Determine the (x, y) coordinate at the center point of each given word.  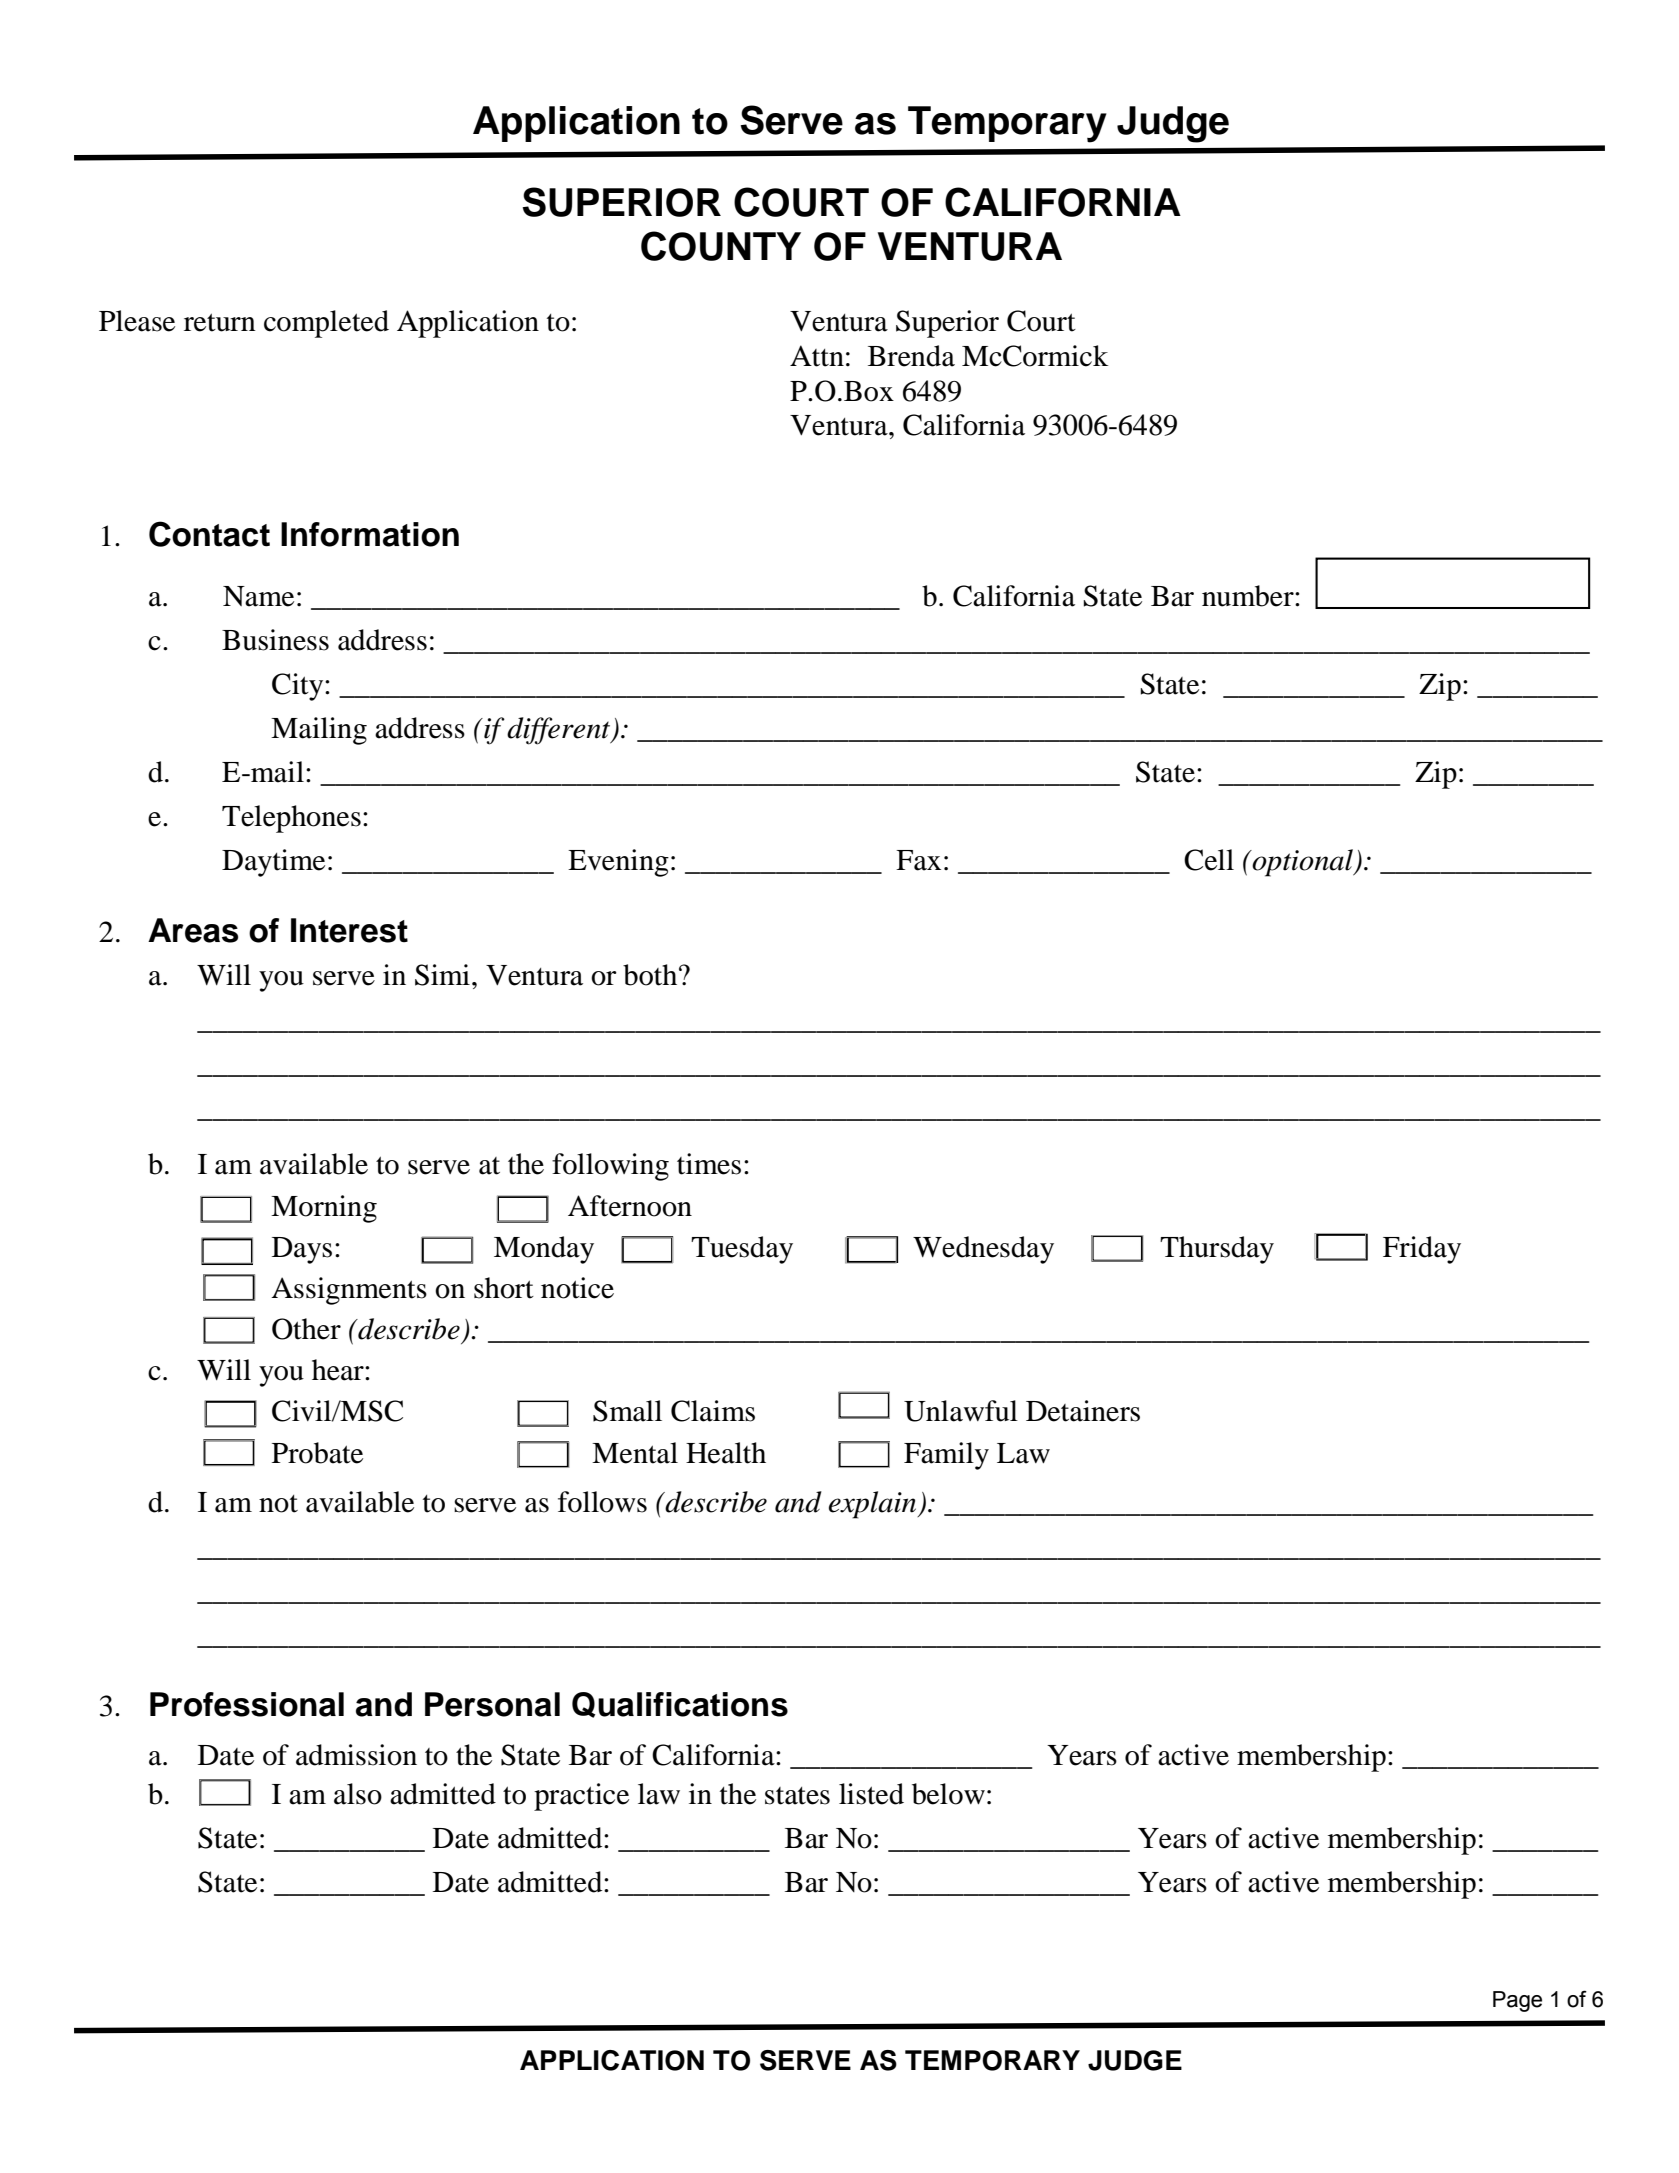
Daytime (273, 863)
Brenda (911, 356)
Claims (713, 1411)
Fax (918, 860)
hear (339, 1370)
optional (1303, 863)
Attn (817, 356)
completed (326, 324)
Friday (1422, 1250)
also (358, 1794)
